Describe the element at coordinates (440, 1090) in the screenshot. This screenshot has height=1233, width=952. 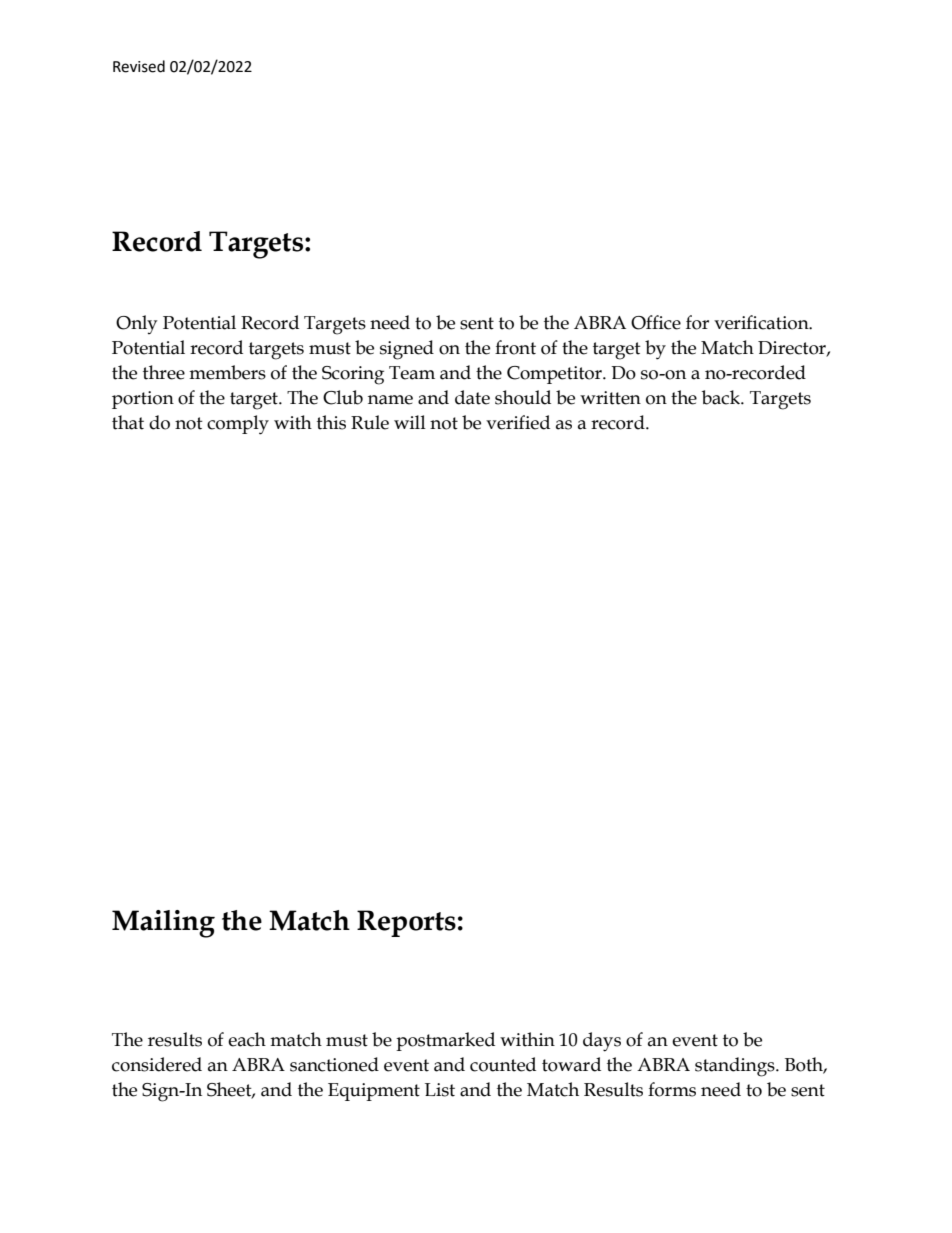
I see `List` at that location.
